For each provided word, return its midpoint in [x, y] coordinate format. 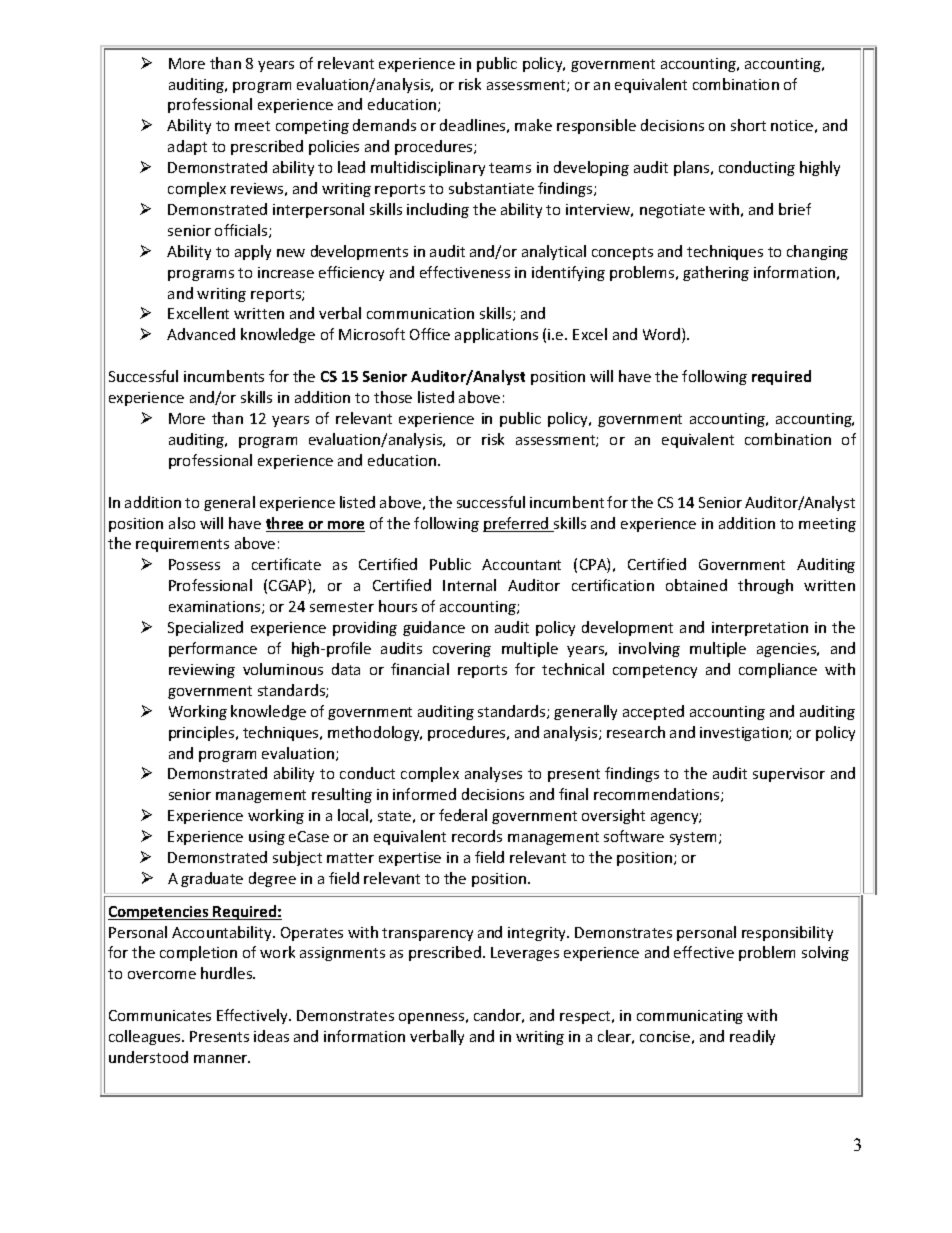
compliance [778, 670]
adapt [187, 147]
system [693, 838]
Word [663, 335]
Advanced [201, 334]
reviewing [202, 671]
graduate [212, 879]
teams [510, 168]
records [477, 836]
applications [496, 335]
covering [462, 650]
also [182, 523]
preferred [517, 524]
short [748, 125]
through [765, 586]
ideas [271, 1036]
